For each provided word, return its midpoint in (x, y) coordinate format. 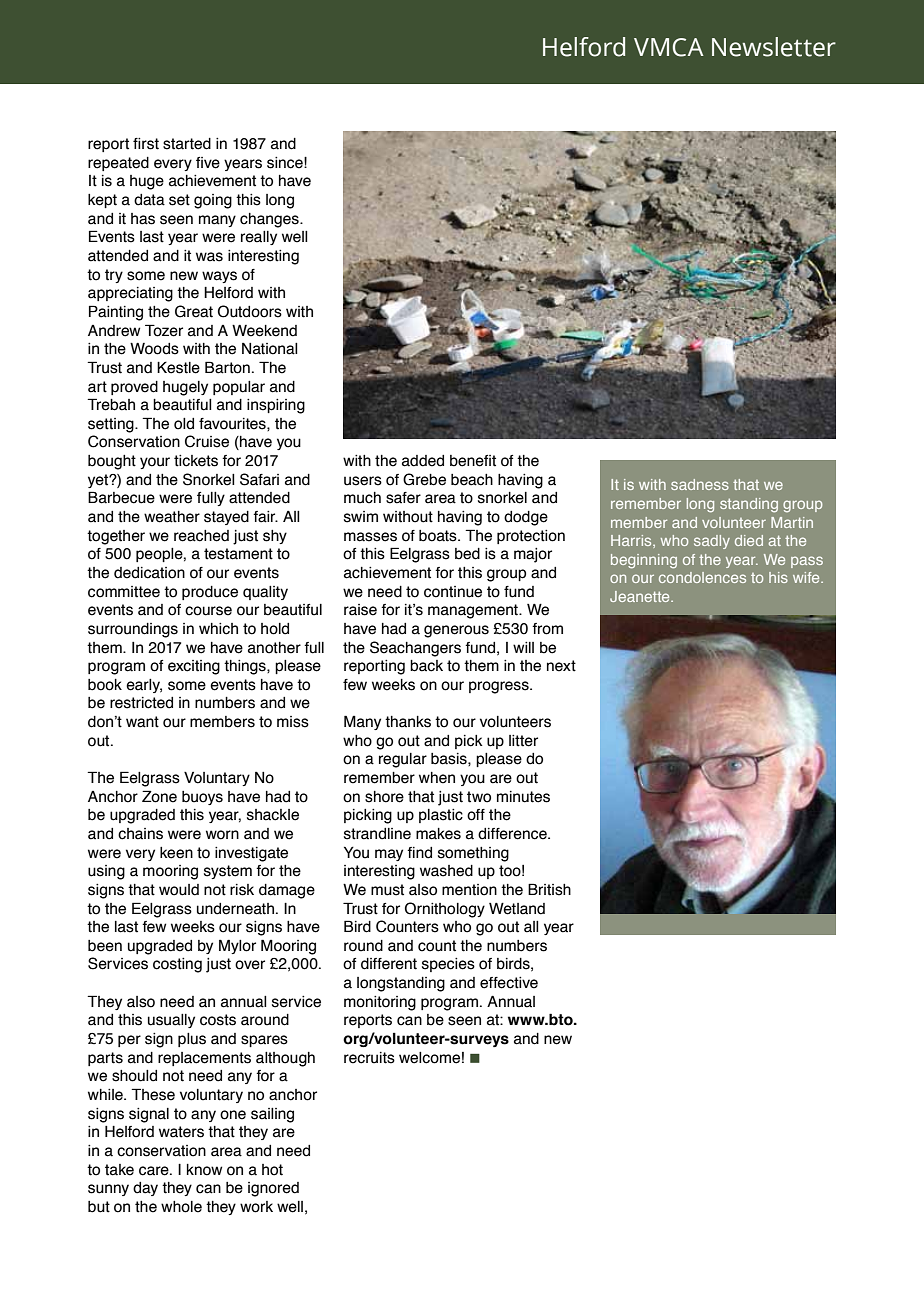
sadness (700, 484)
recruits (369, 1058)
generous (456, 631)
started (187, 144)
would (179, 890)
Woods (154, 349)
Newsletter (774, 47)
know (204, 1170)
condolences (702, 577)
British (549, 889)
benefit (473, 461)
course (208, 611)
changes (270, 220)
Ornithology (445, 910)
